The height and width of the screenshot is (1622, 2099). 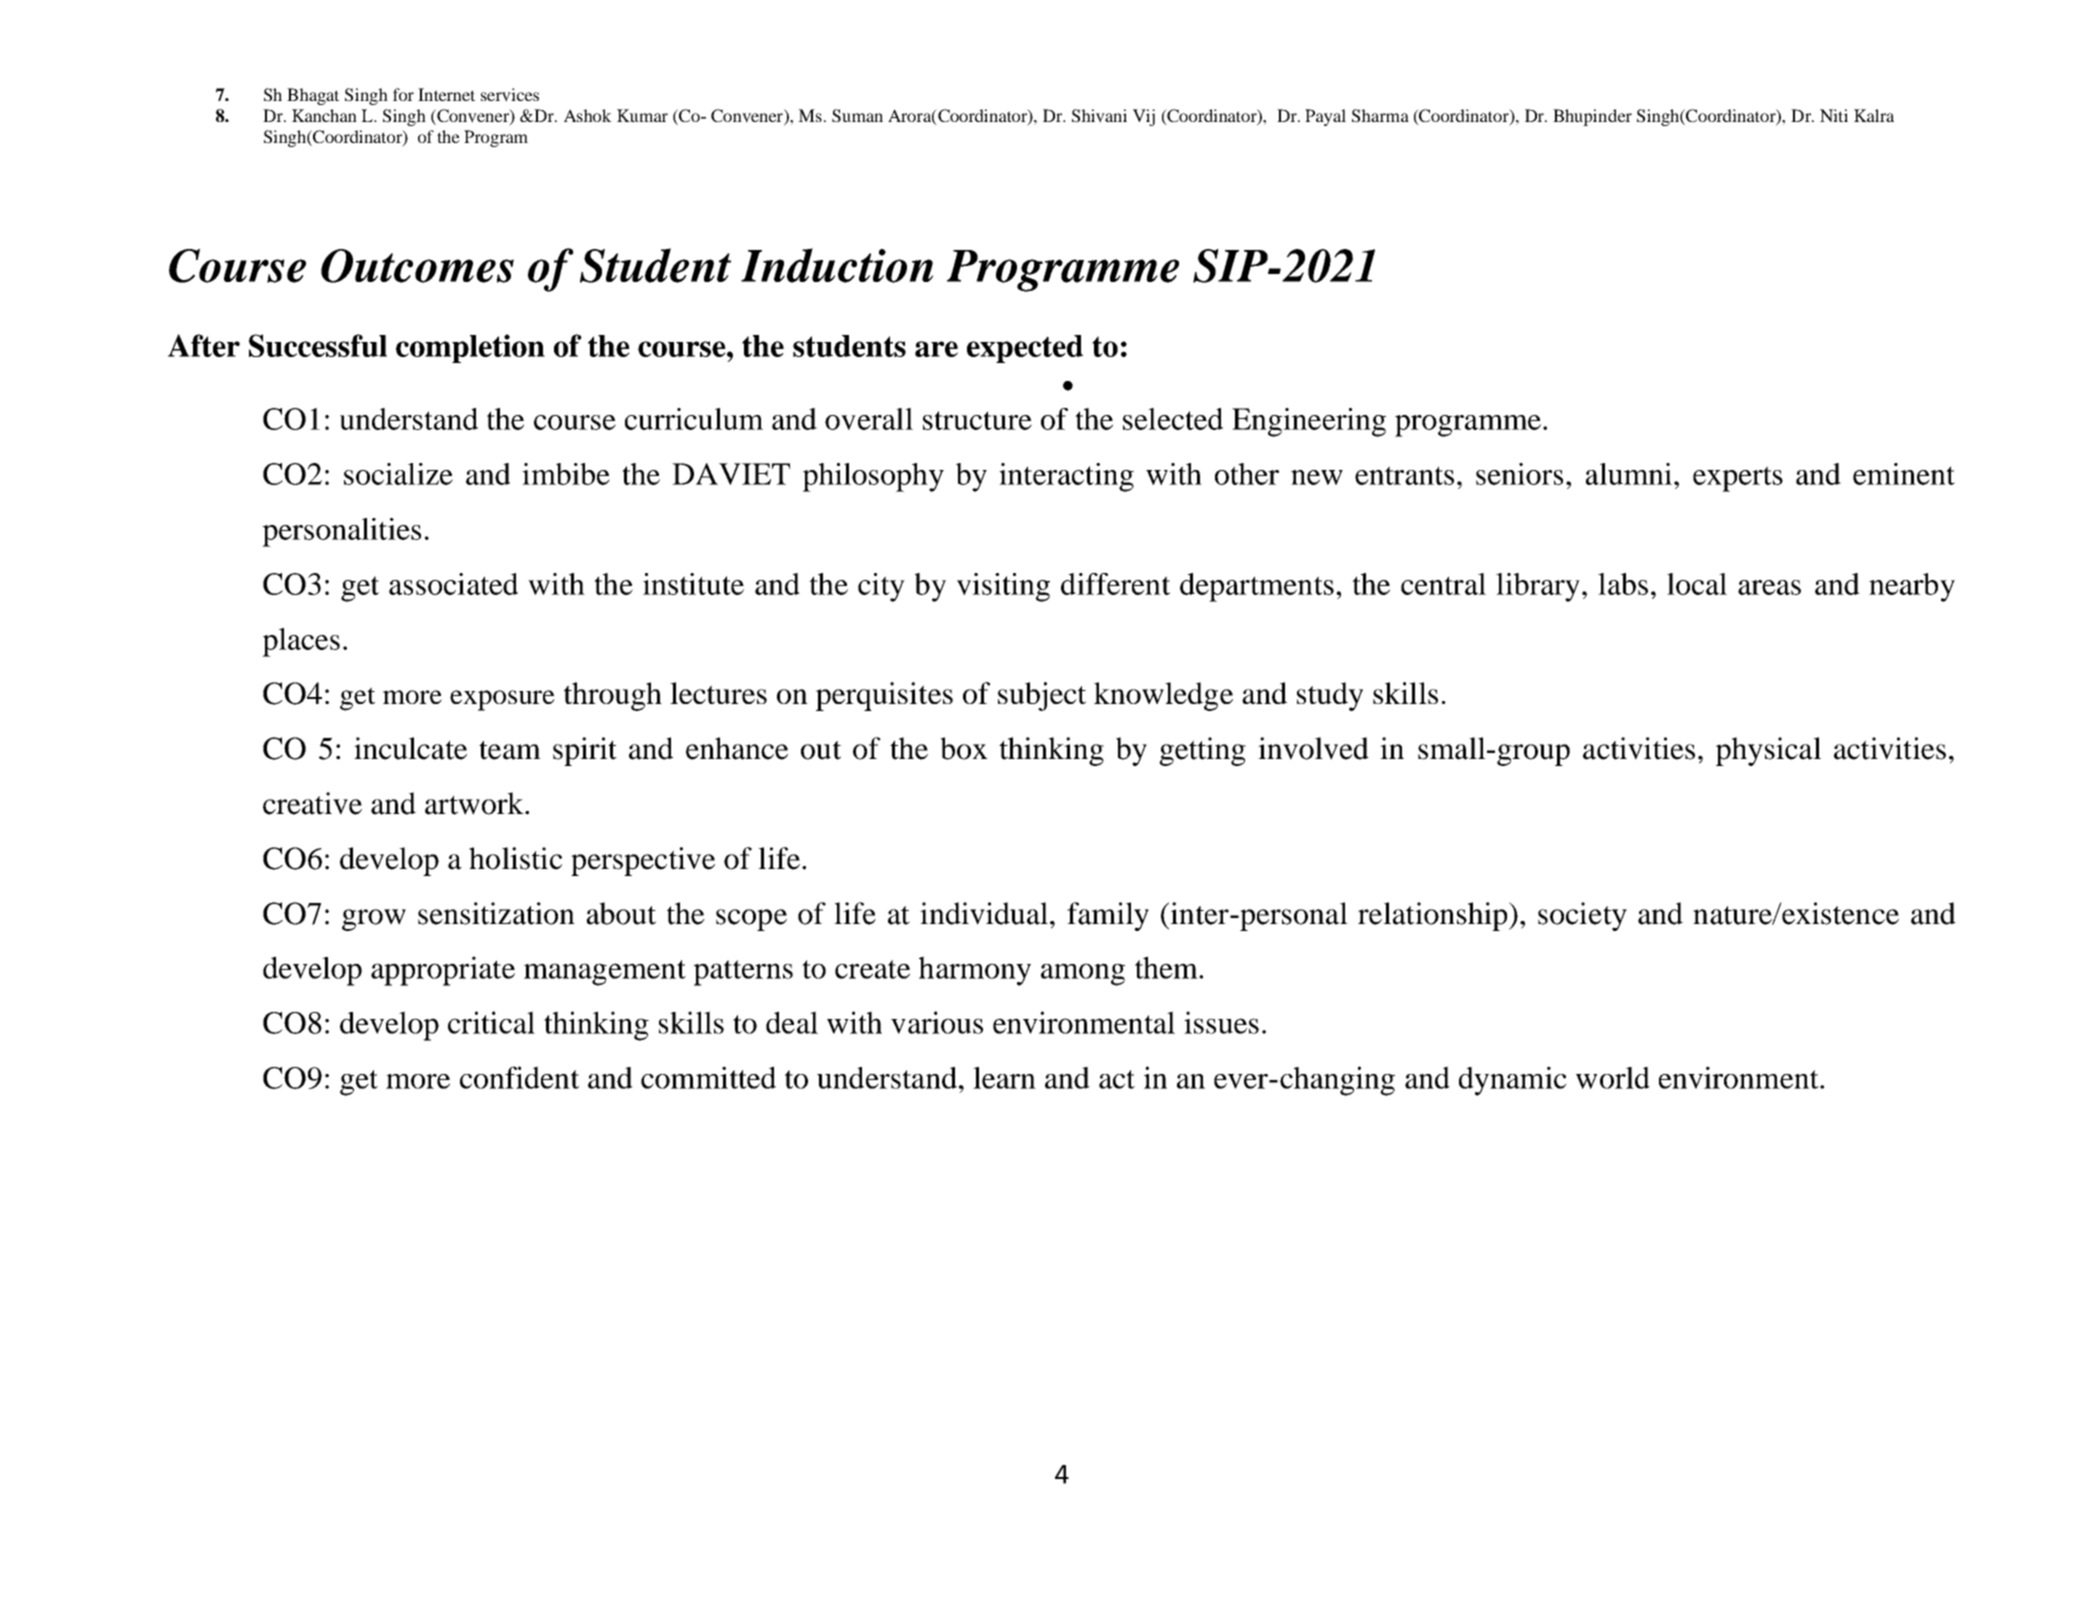 I want to click on Niti, so click(x=1834, y=115).
